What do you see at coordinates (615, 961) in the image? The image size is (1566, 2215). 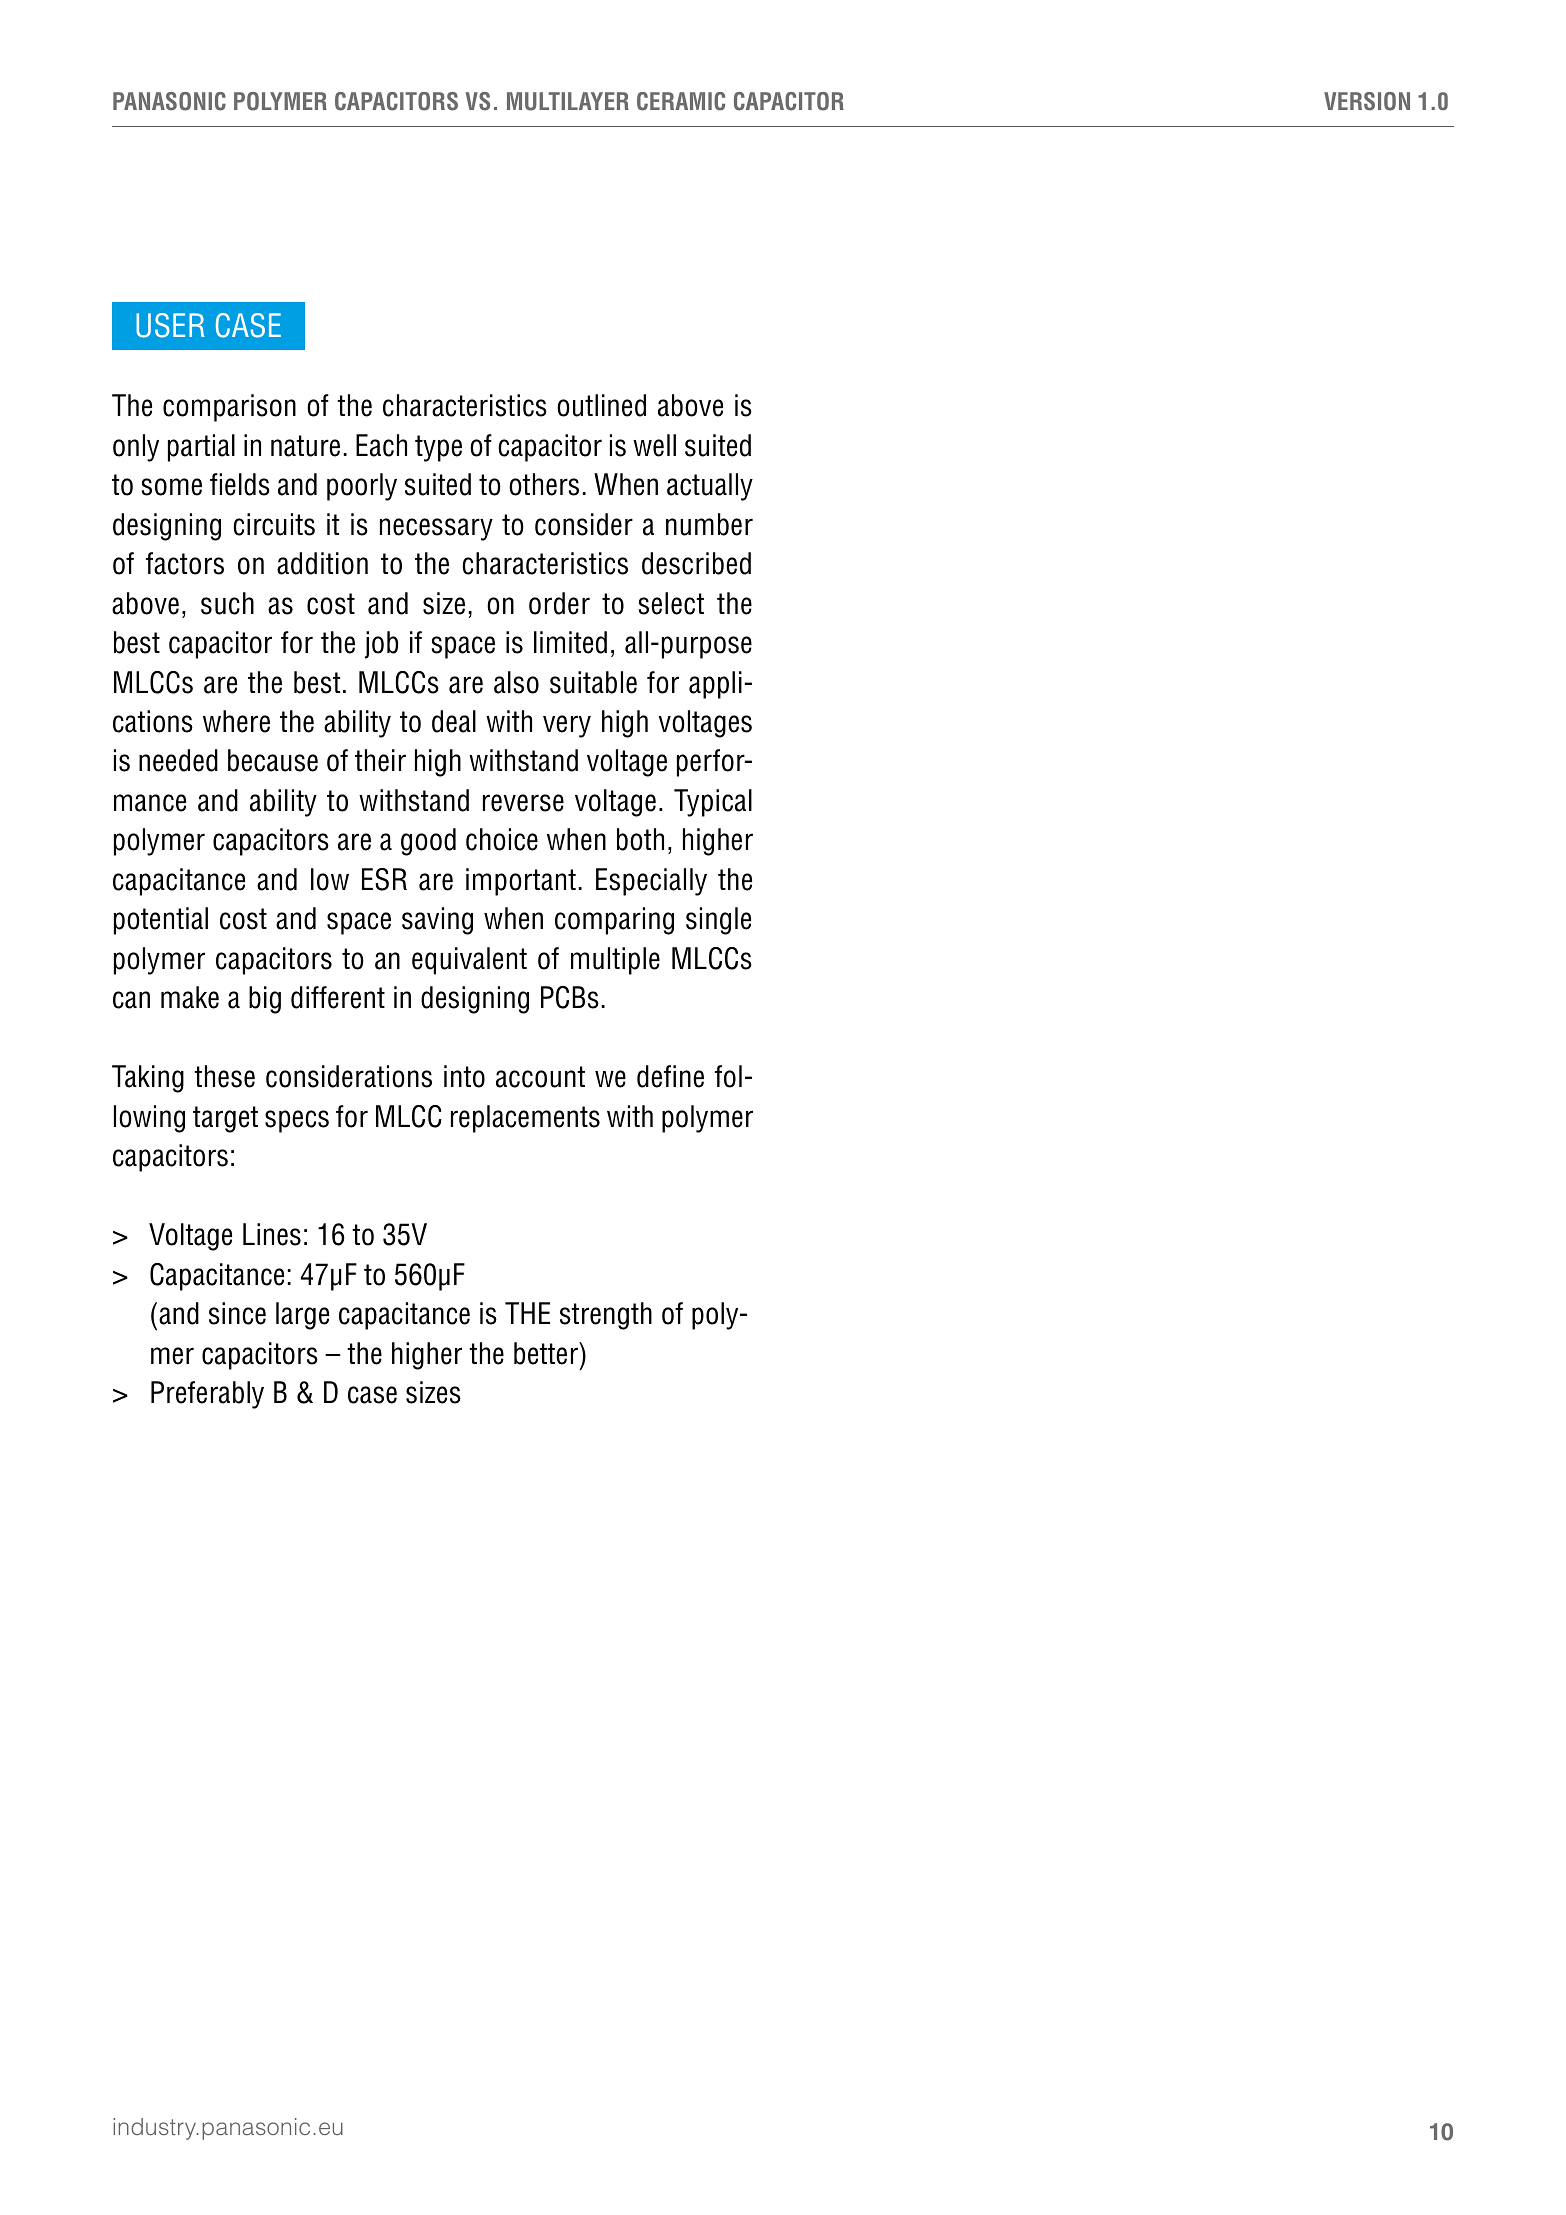 I see `multiple` at bounding box center [615, 961].
